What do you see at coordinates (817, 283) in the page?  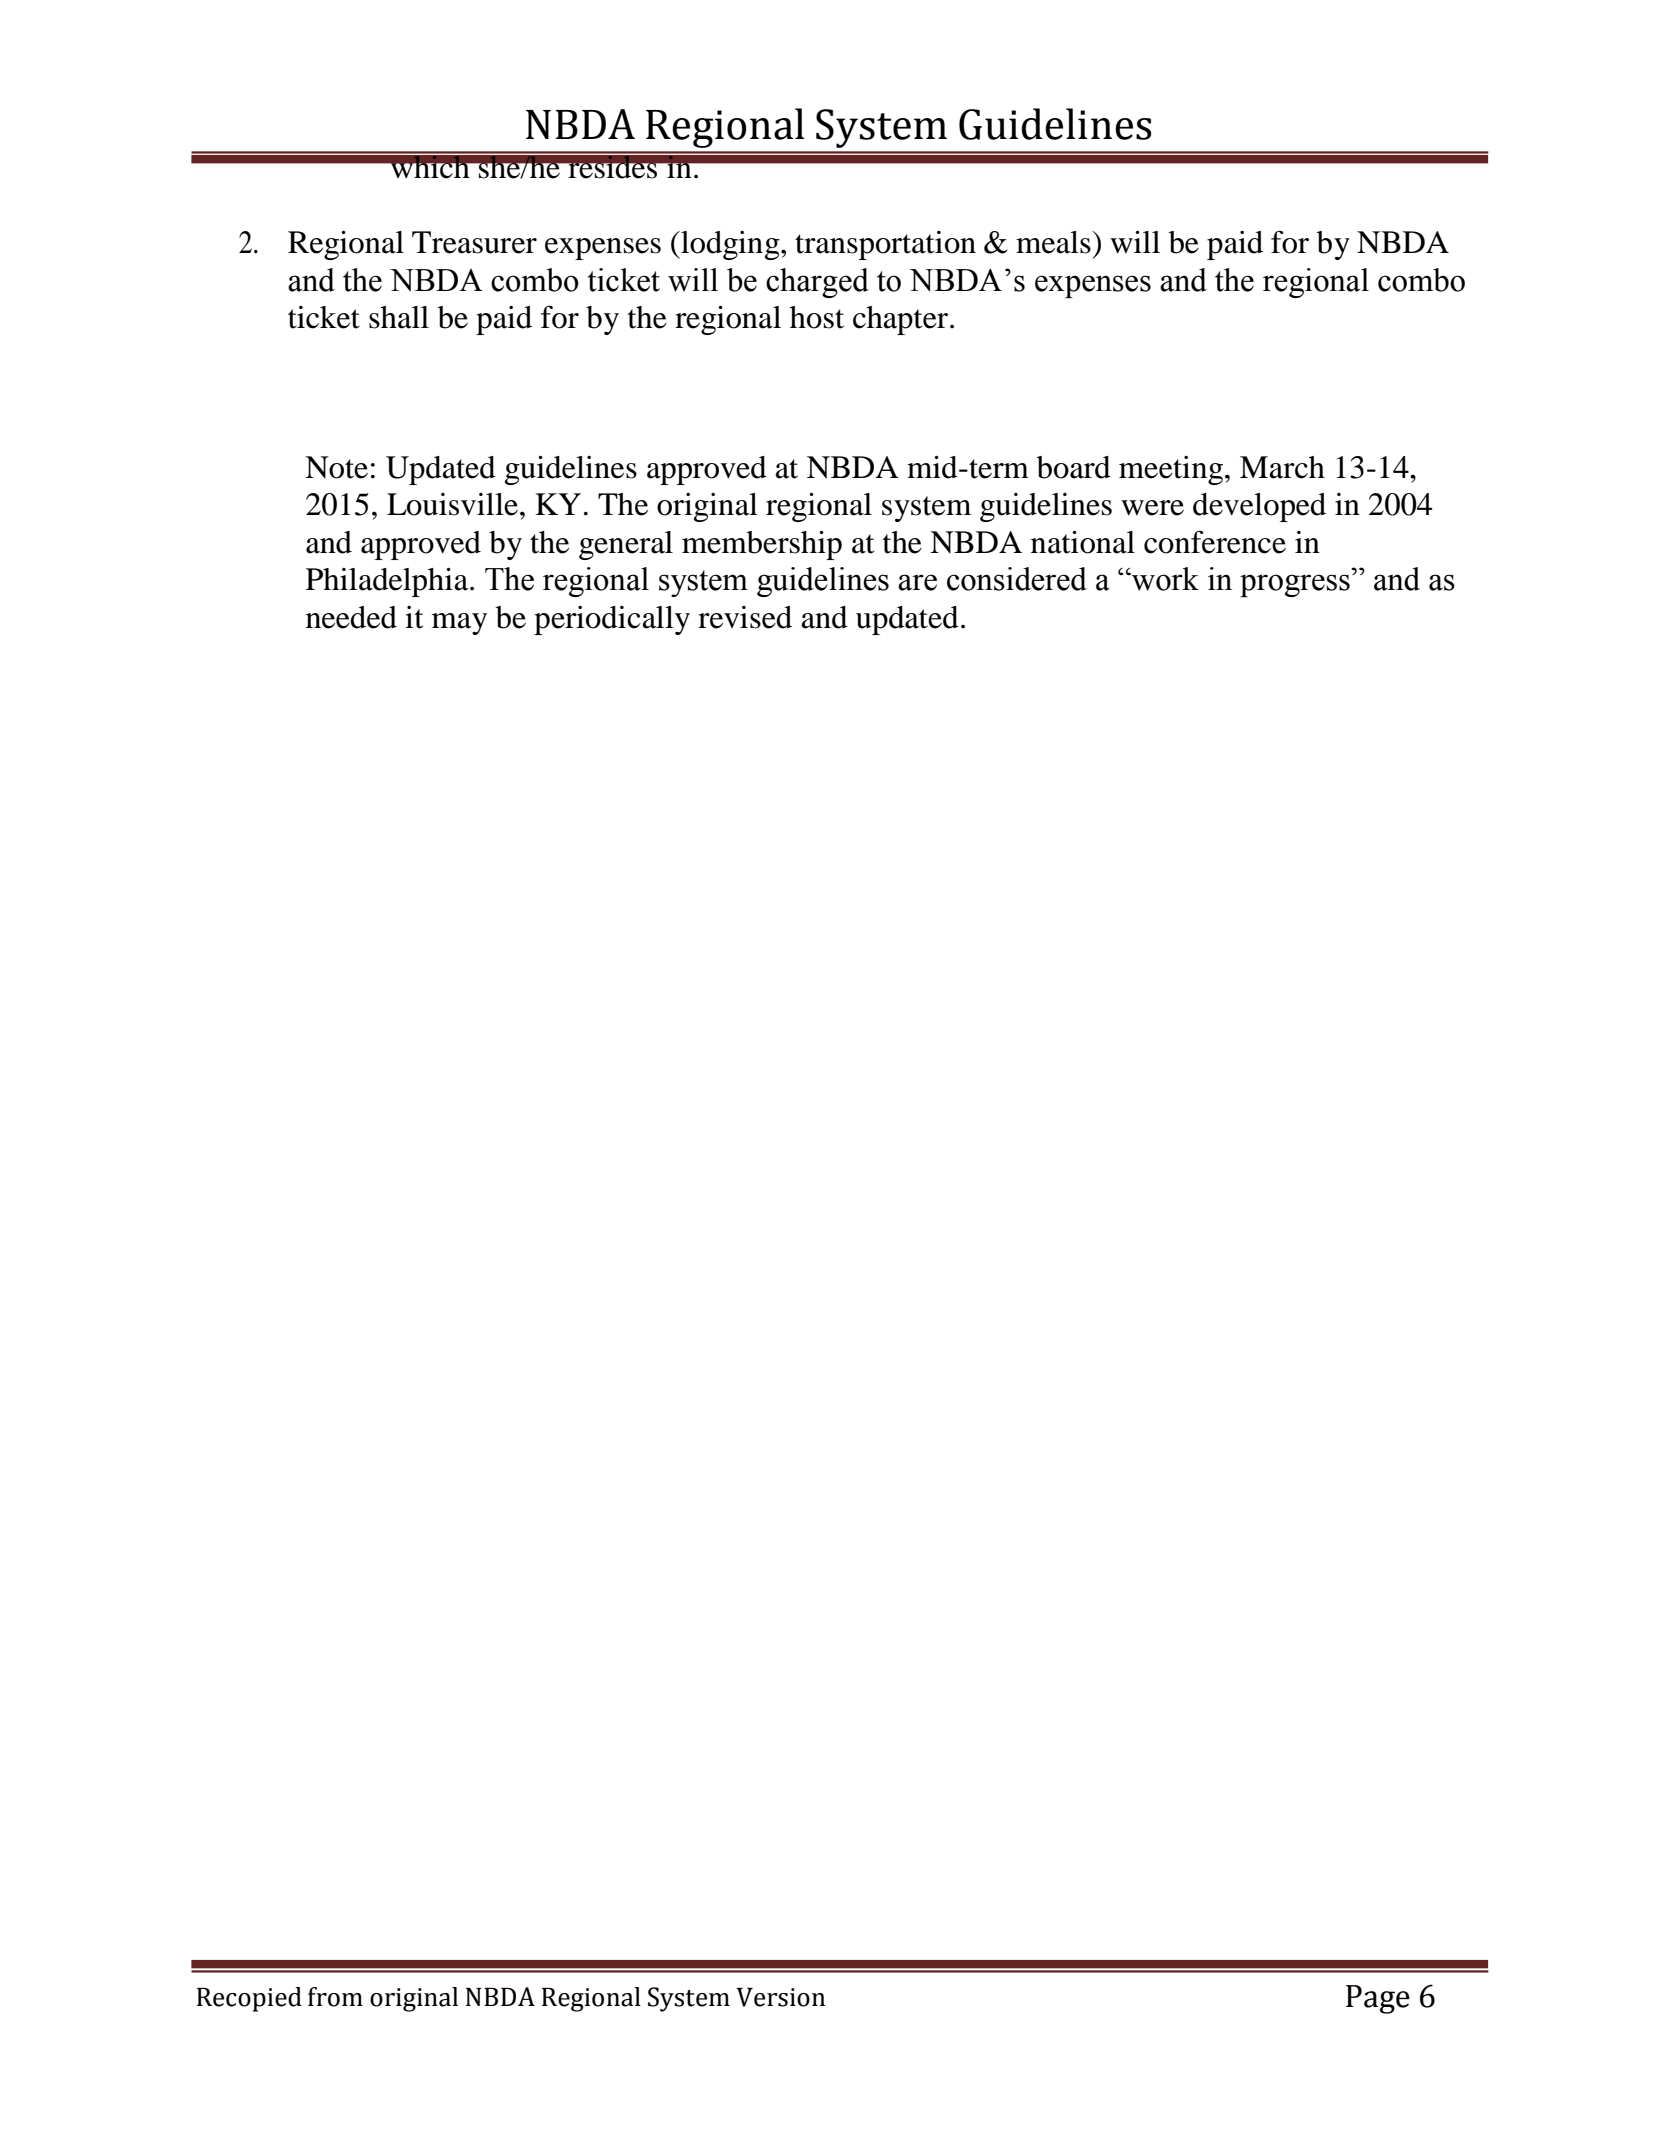 I see `charged` at bounding box center [817, 283].
